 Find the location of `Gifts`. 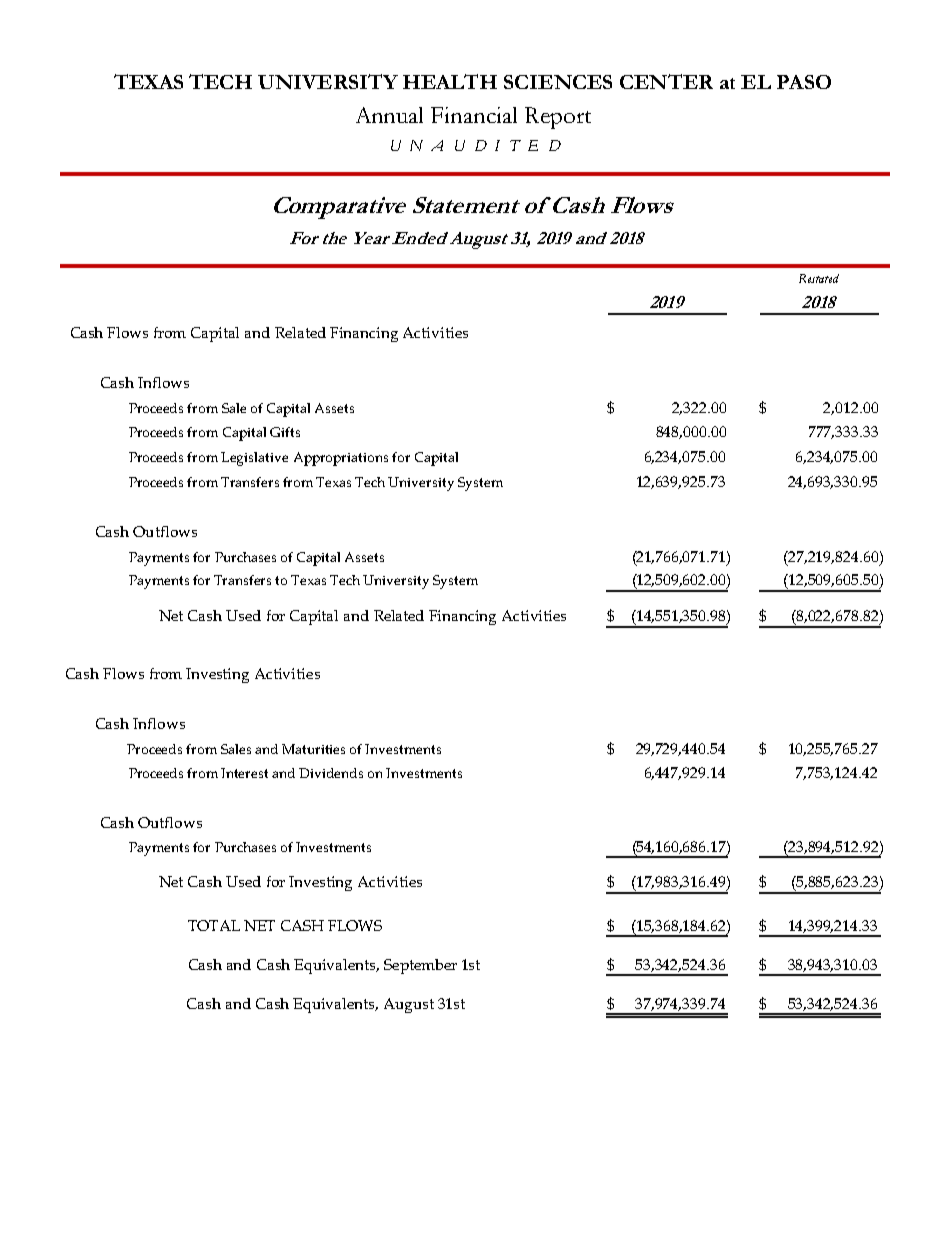

Gifts is located at coordinates (285, 432).
